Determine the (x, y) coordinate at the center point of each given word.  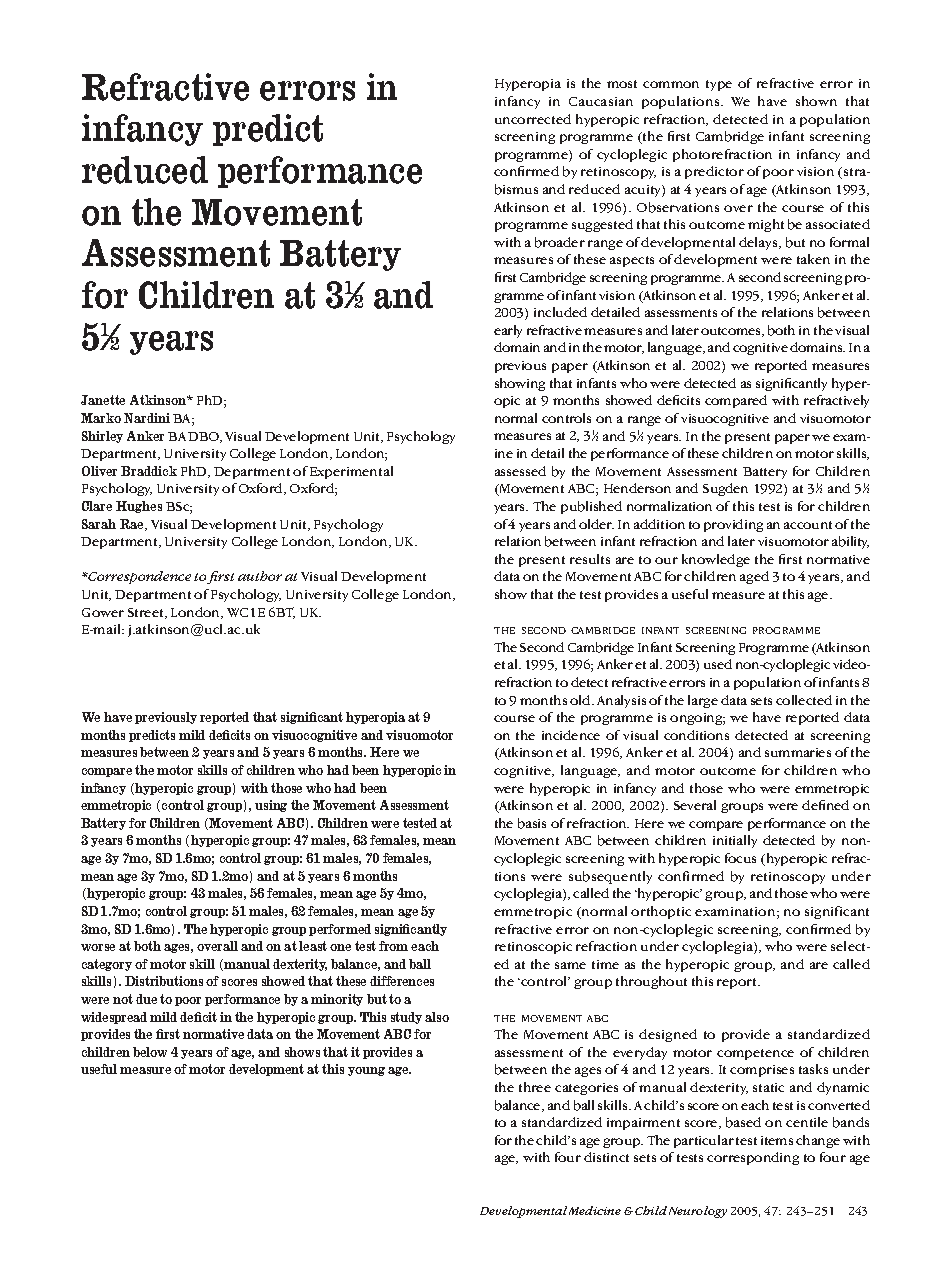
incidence (571, 735)
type (719, 85)
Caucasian (601, 101)
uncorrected (533, 119)
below (150, 1052)
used (718, 664)
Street (147, 613)
